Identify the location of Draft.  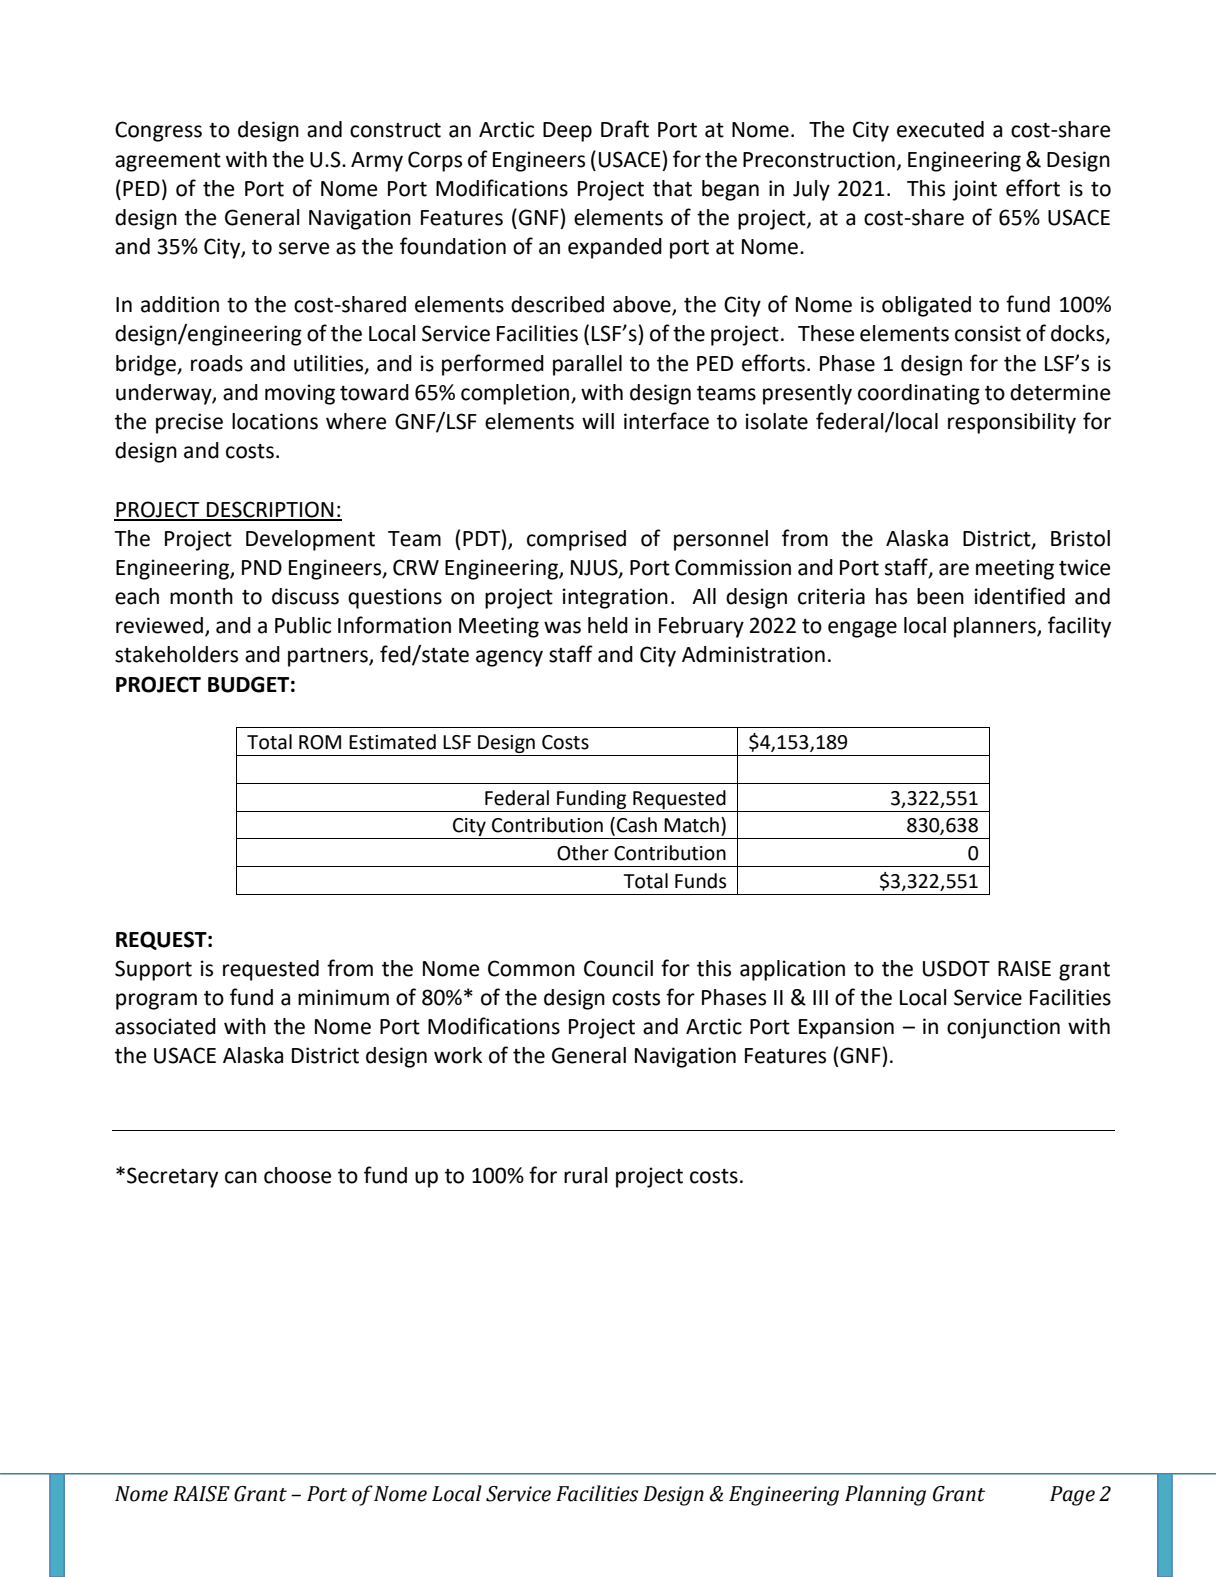
(625, 129).
